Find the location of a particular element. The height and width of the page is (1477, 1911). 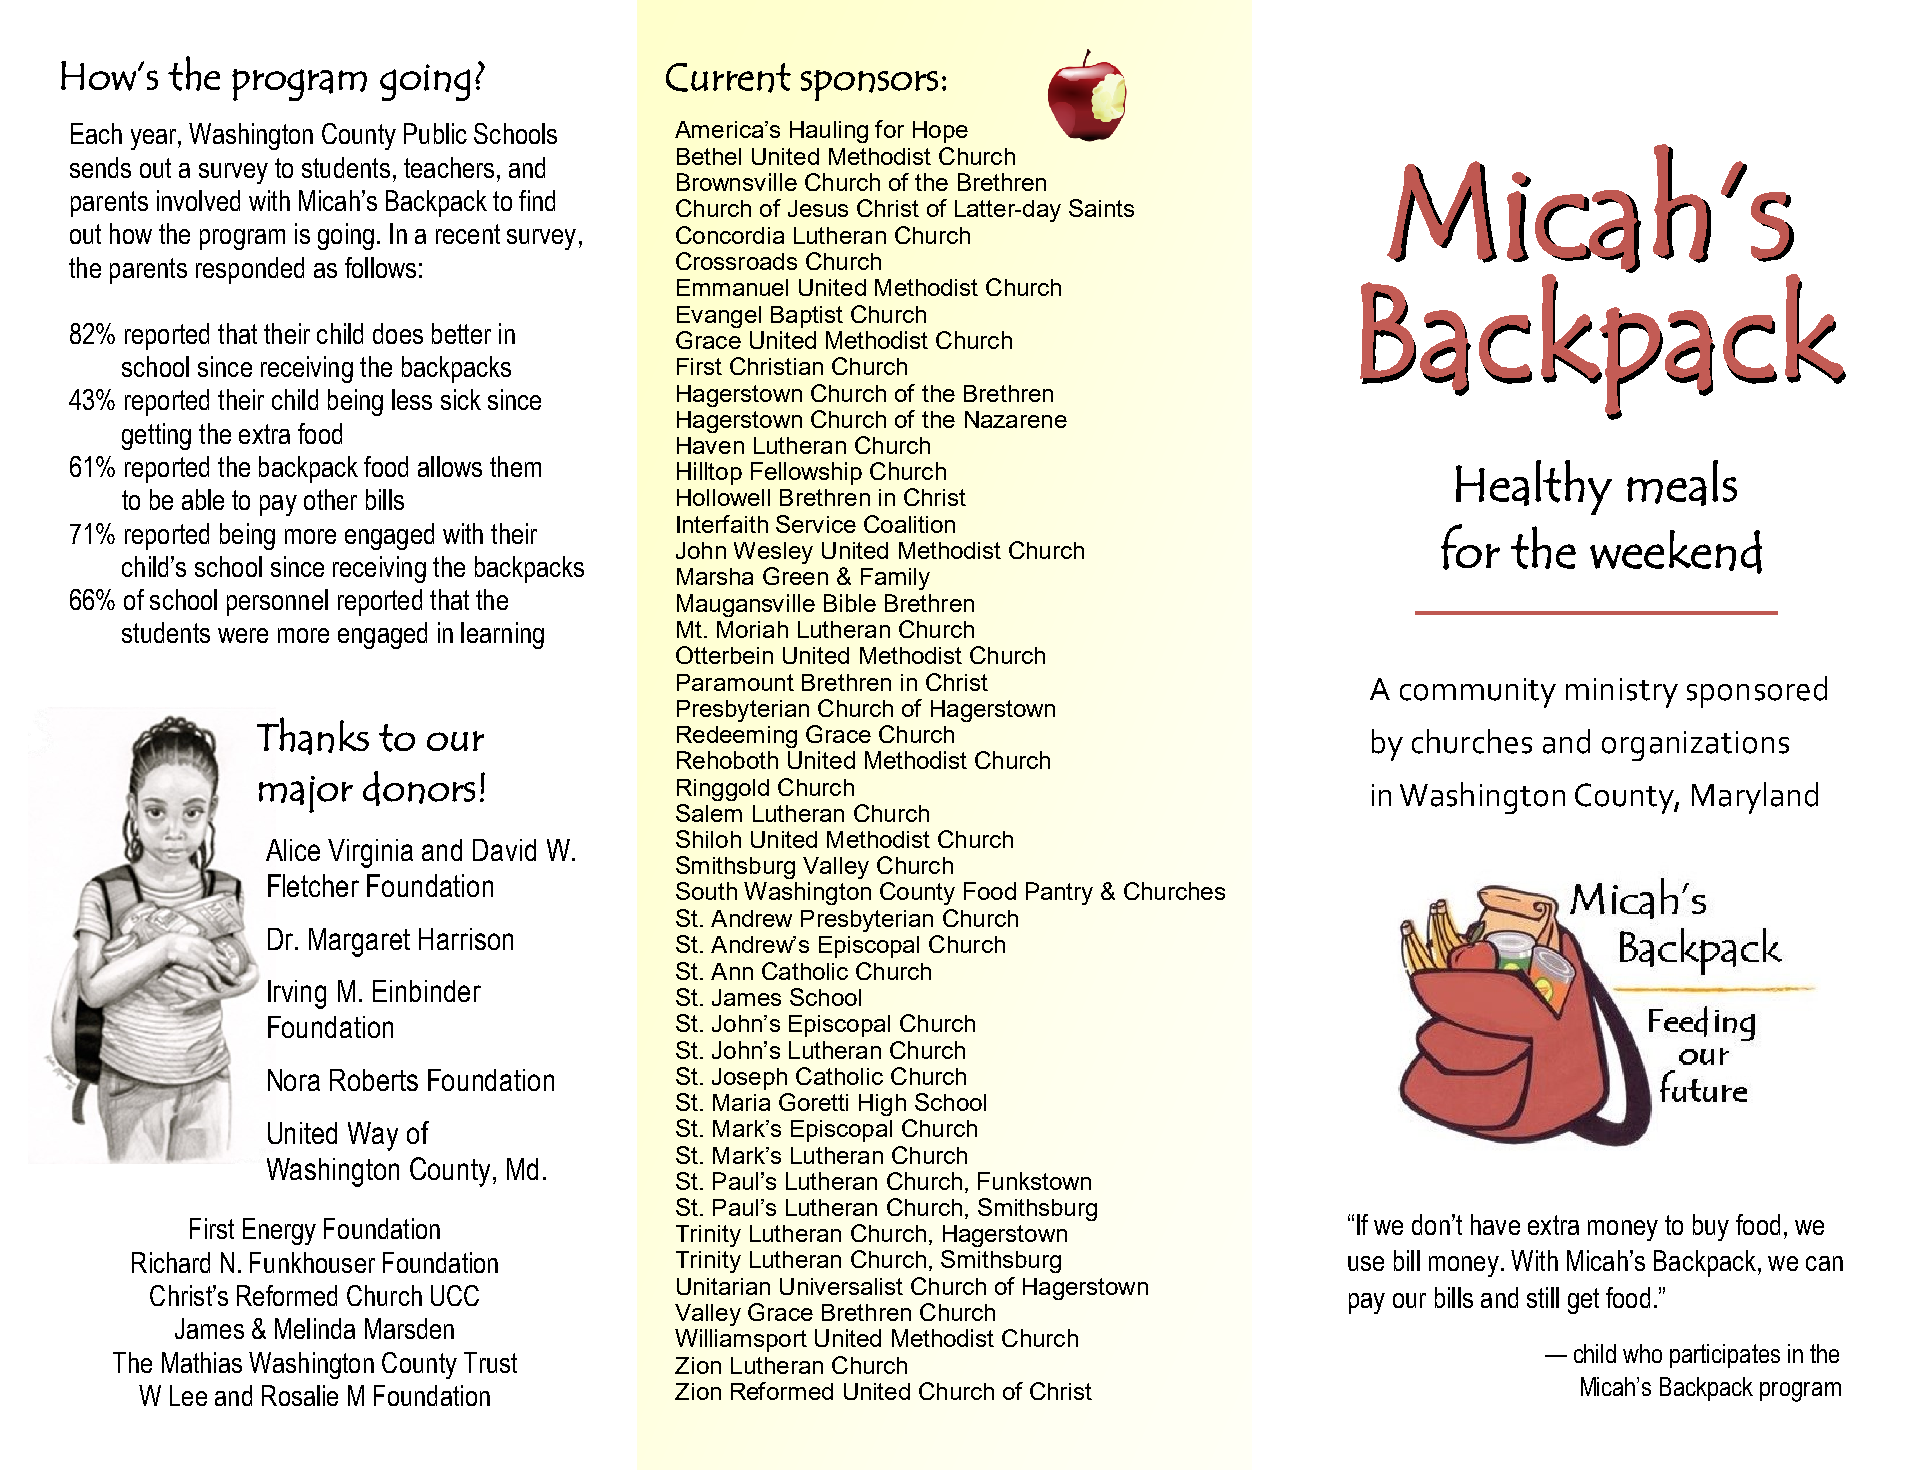

Public is located at coordinates (435, 133).
